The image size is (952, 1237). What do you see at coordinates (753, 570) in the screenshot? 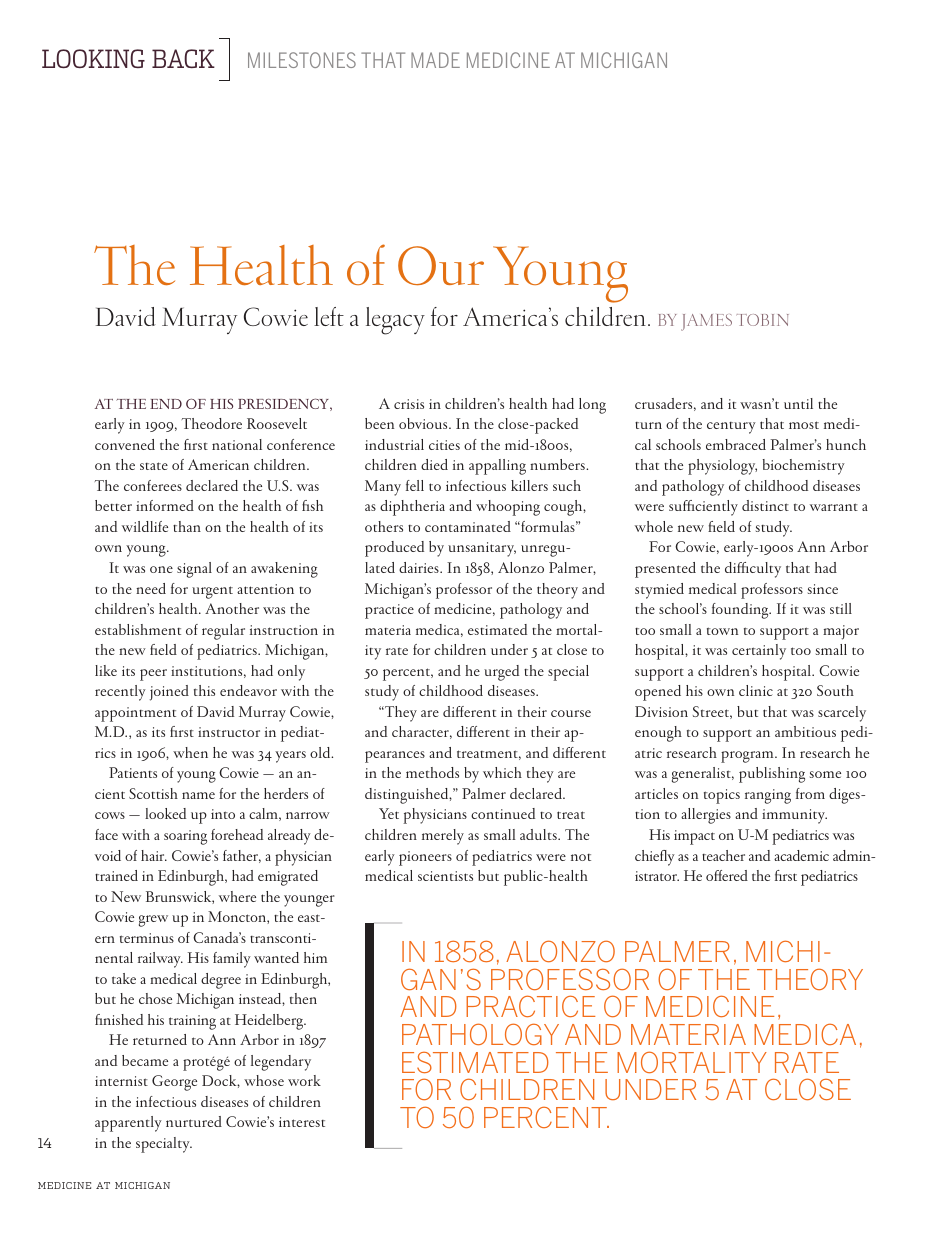
I see `difficulty` at bounding box center [753, 570].
